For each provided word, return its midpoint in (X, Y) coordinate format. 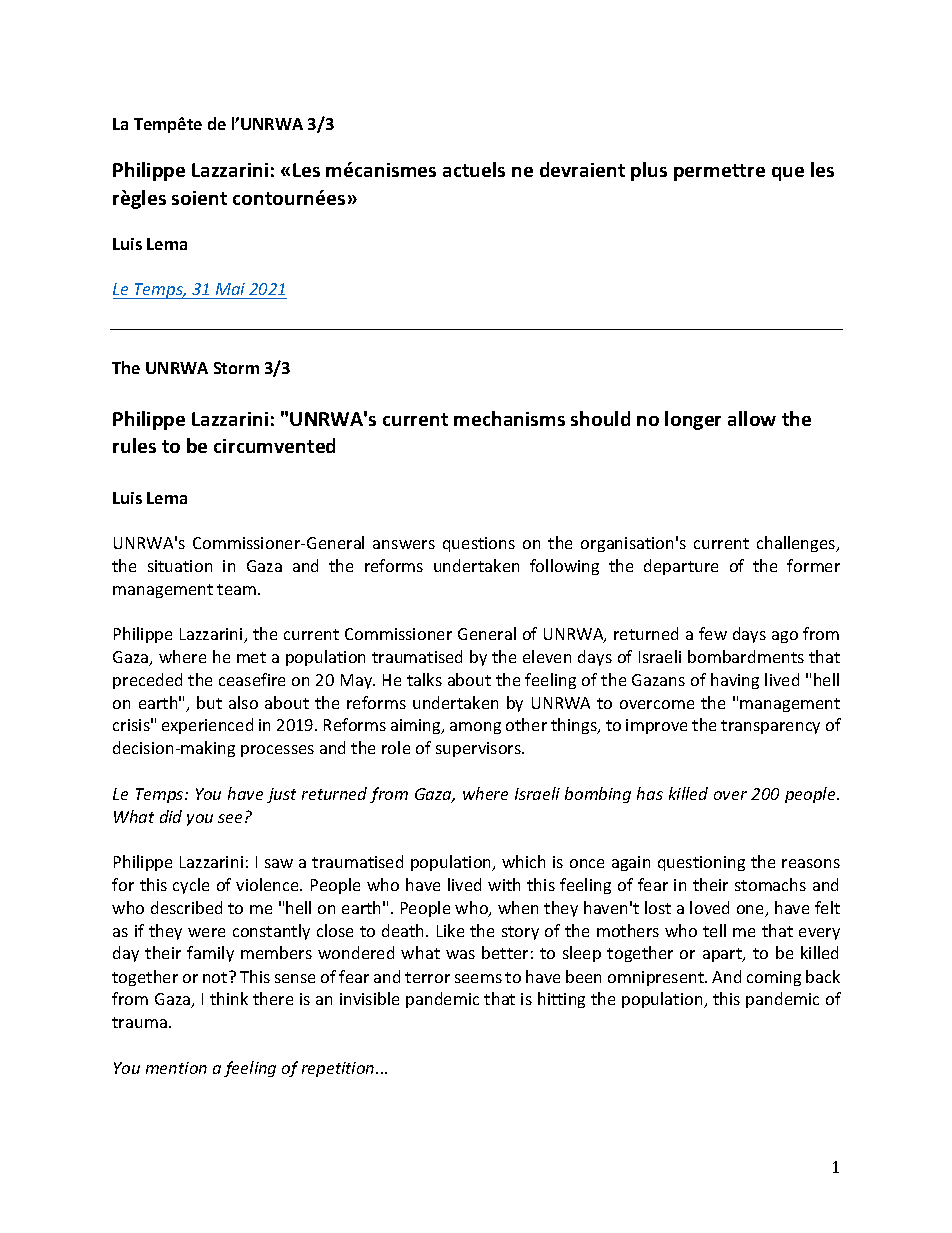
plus (649, 171)
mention (176, 1068)
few (713, 633)
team (236, 589)
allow (752, 418)
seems (478, 978)
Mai (231, 291)
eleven (547, 656)
